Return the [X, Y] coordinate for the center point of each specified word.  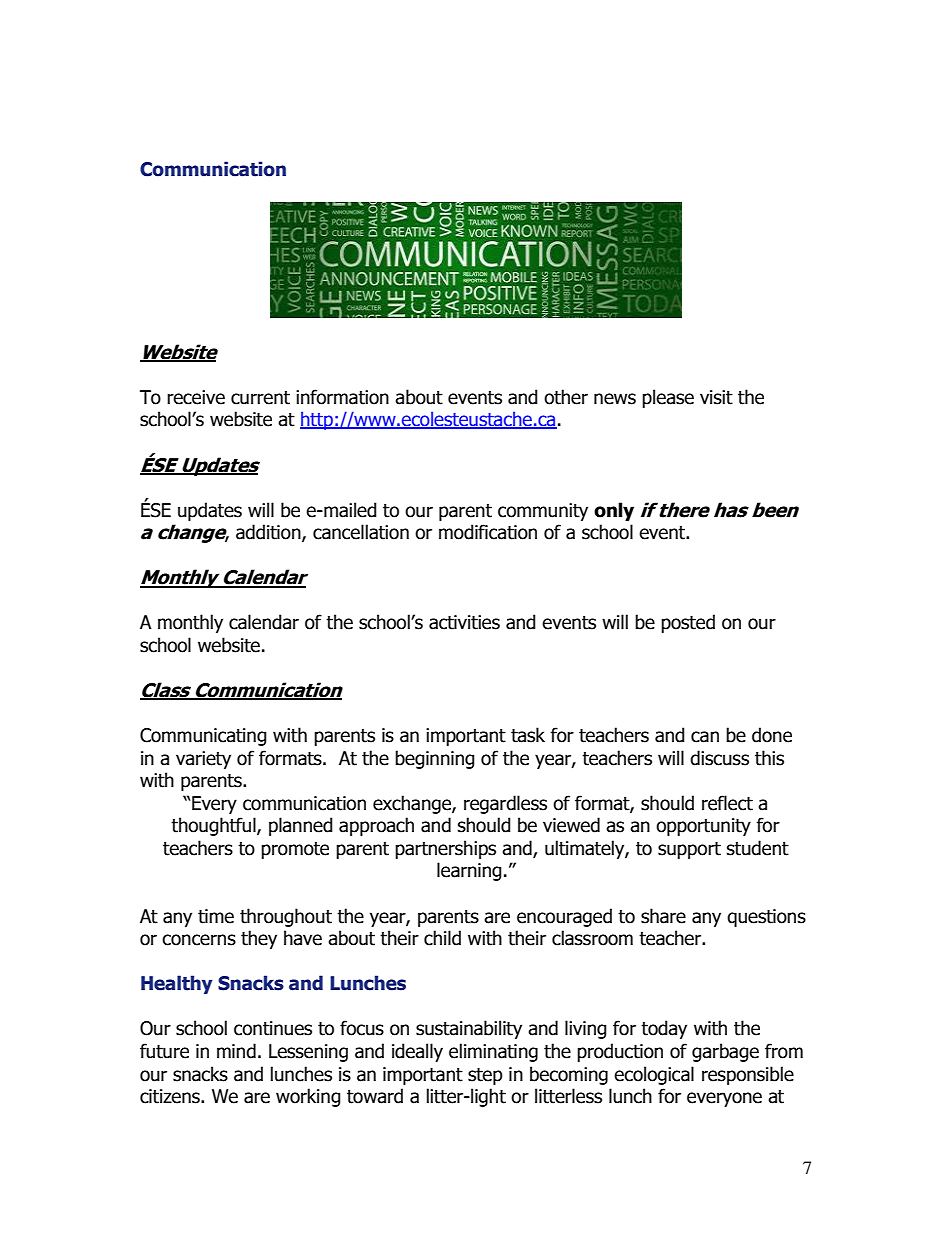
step [485, 1076]
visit [716, 397]
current [260, 398]
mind [236, 1051]
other [566, 397]
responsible [748, 1075]
